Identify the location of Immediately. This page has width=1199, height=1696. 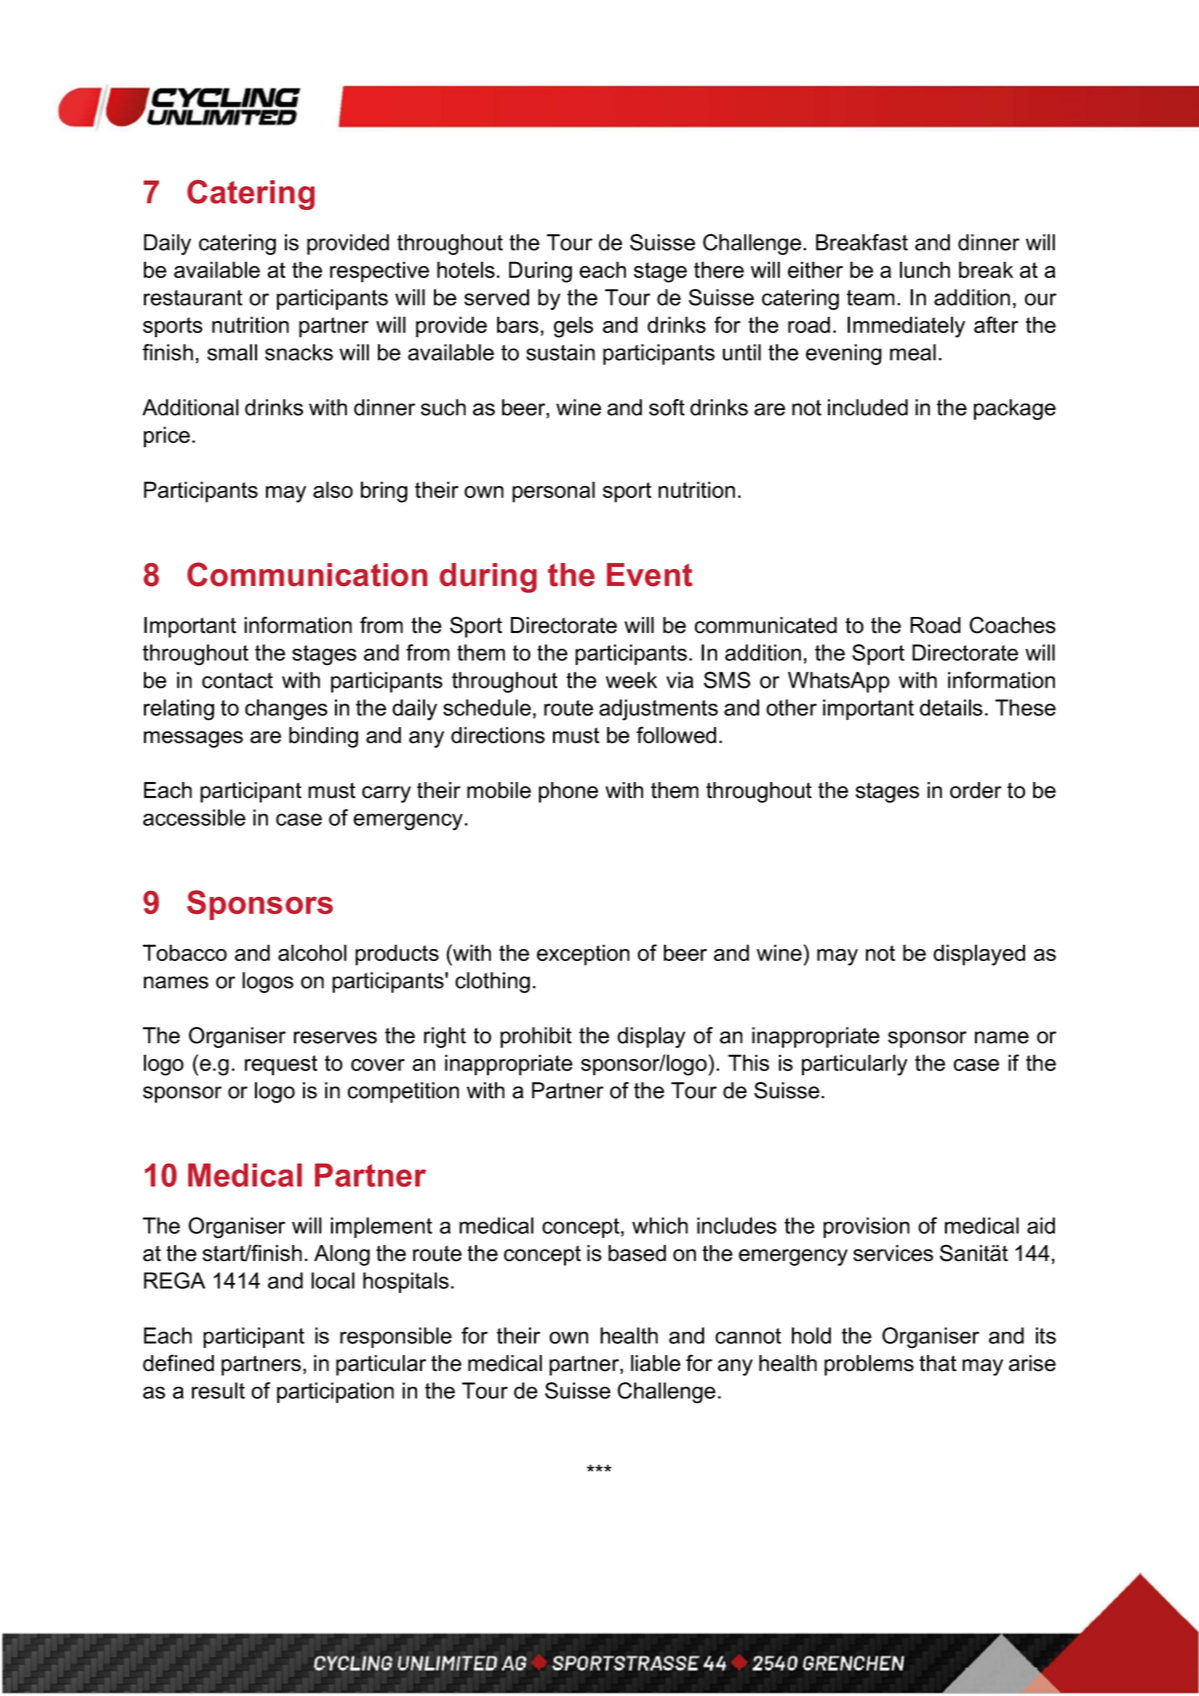
(906, 327).
